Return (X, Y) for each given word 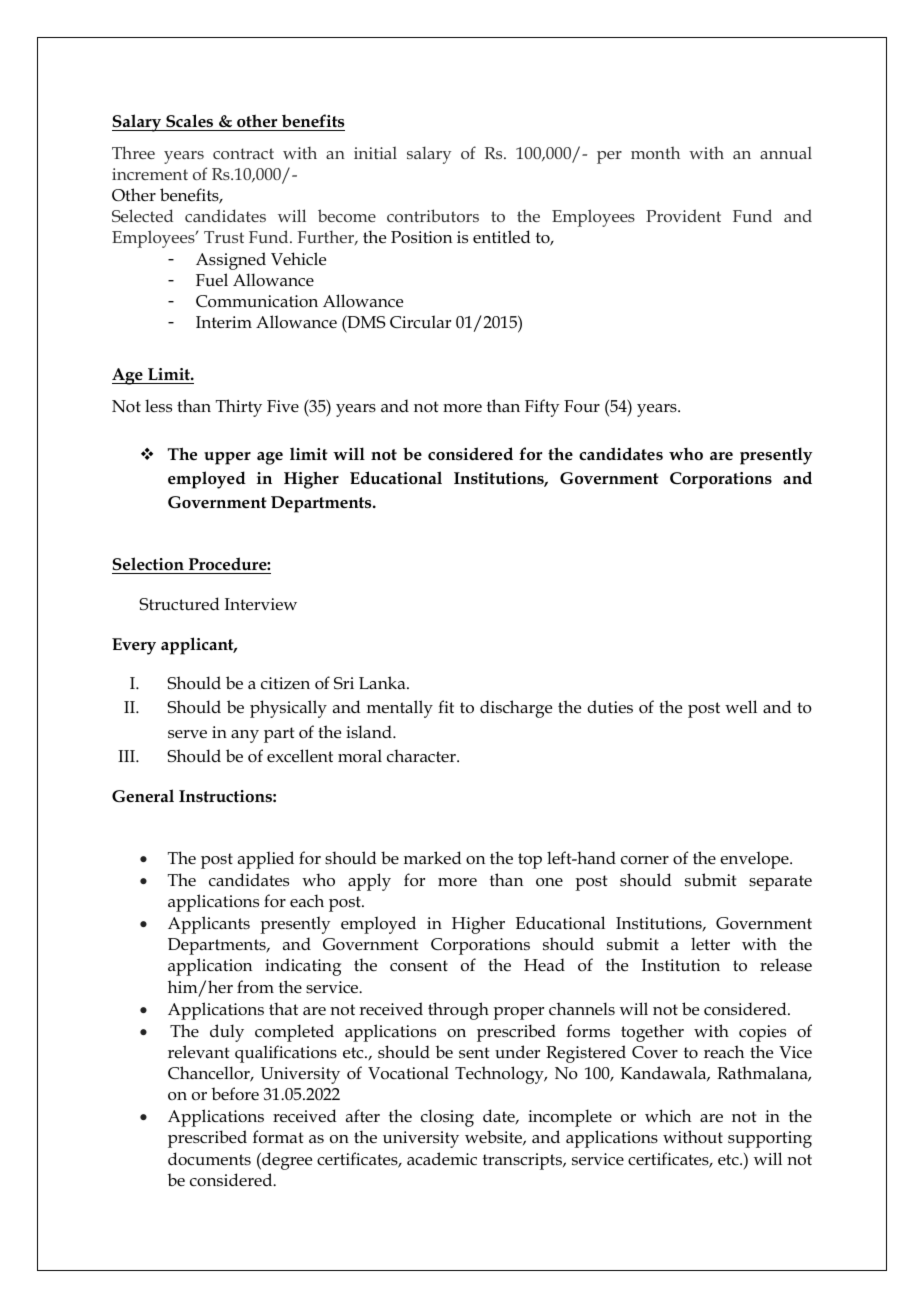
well (741, 707)
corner (645, 860)
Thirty (239, 408)
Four (582, 406)
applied (266, 860)
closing (447, 1118)
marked (433, 858)
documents (209, 1159)
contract (243, 153)
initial (375, 152)
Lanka (383, 682)
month (655, 152)
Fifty (542, 408)
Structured (179, 604)
